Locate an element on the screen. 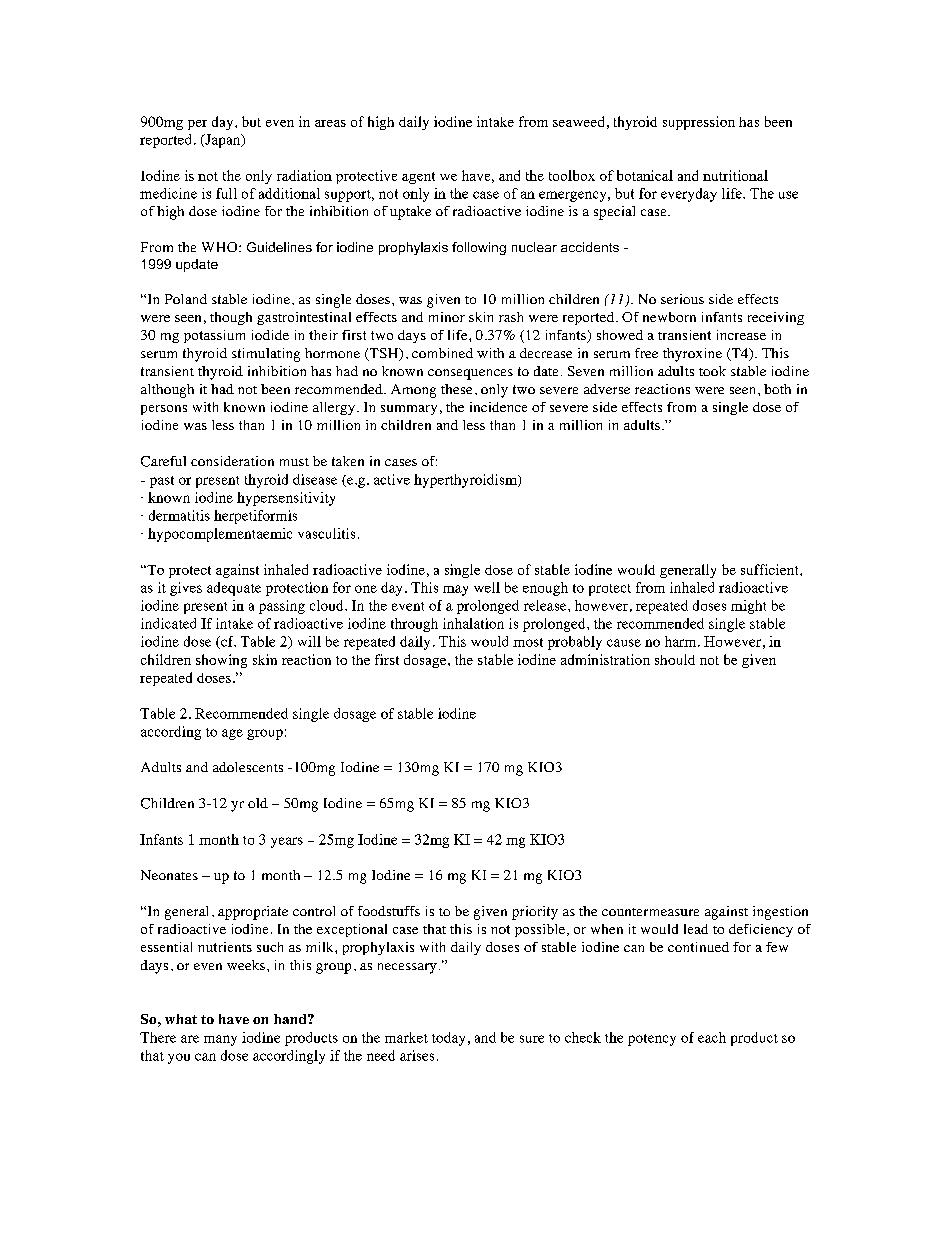 Image resolution: width=952 pixels, height=1233 pixels. agent is located at coordinates (418, 178).
